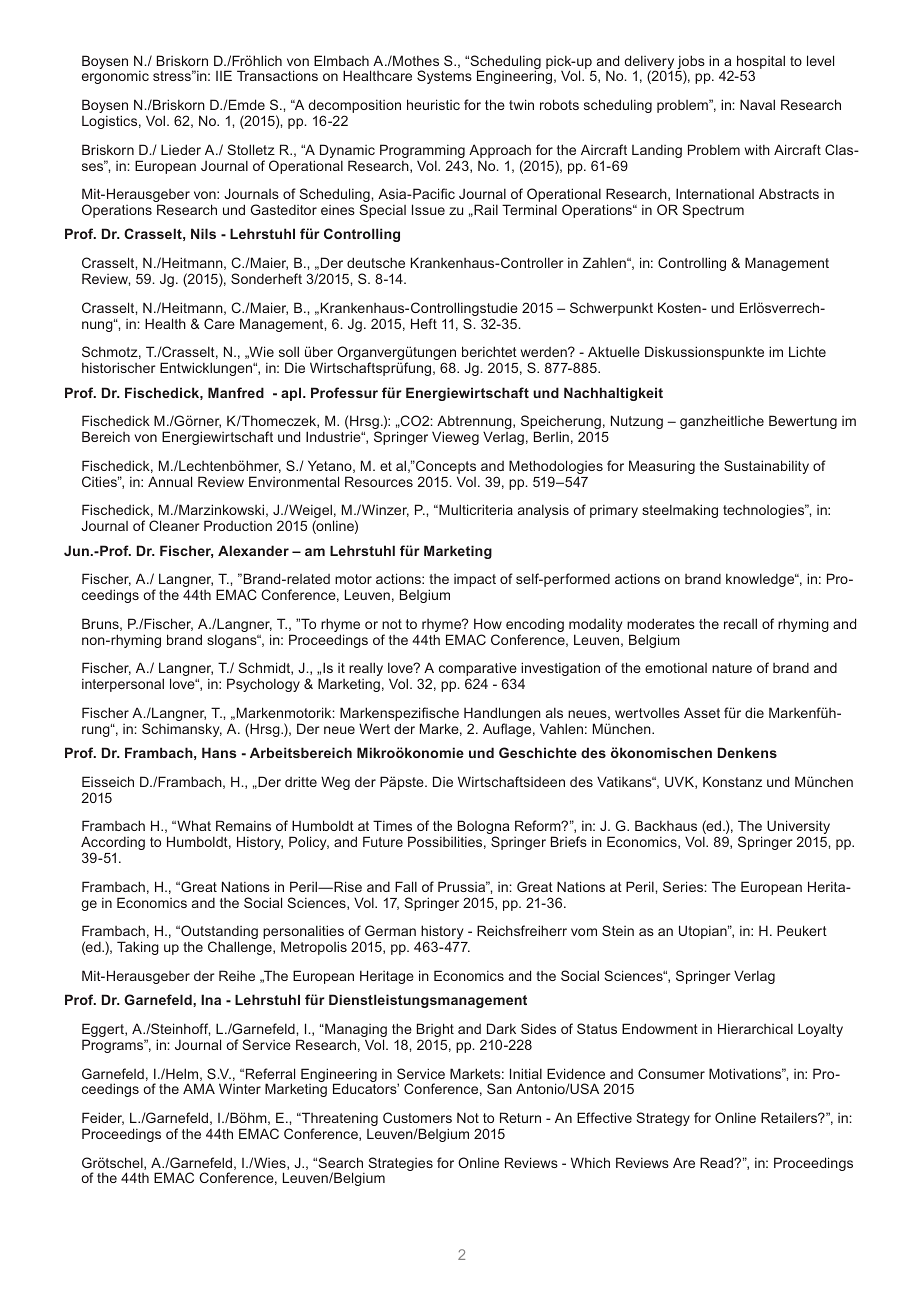 The width and height of the image is (924, 1297). Describe the element at coordinates (766, 467) in the image. I see `Sustainability` at that location.
